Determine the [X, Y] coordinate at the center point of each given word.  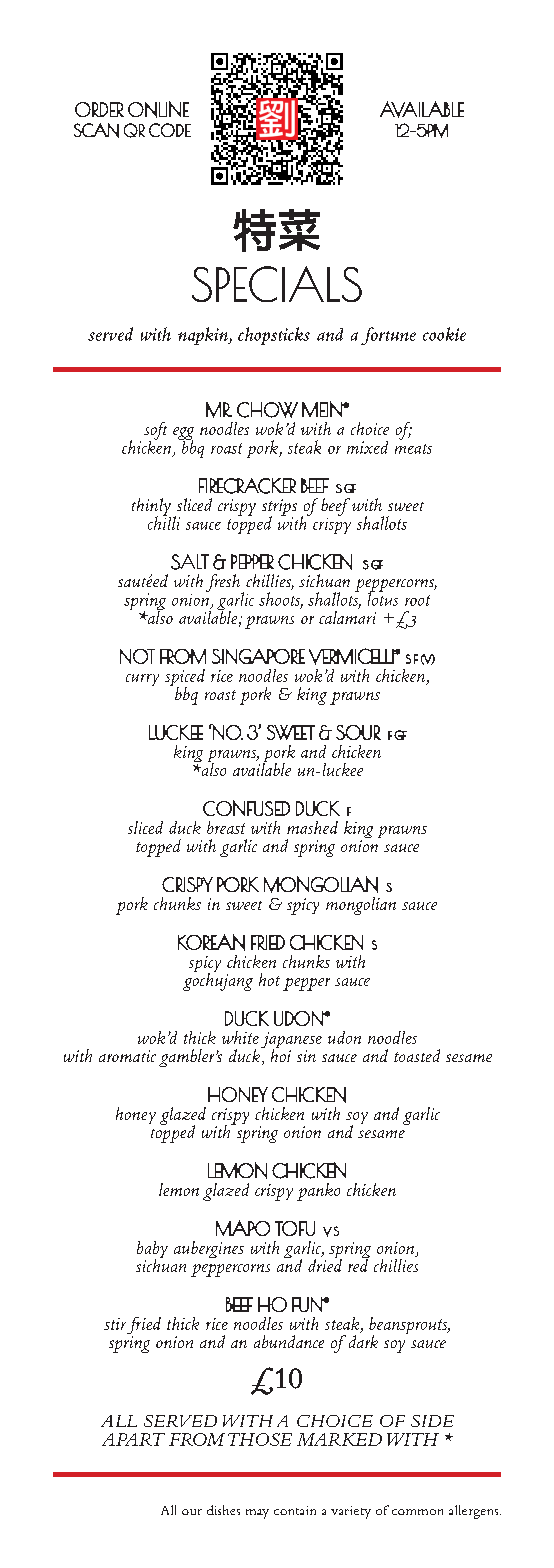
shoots [281, 600]
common [417, 1512]
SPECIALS [277, 284]
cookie [444, 334]
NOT [137, 656]
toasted [417, 1055]
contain [295, 1510]
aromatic [127, 1056]
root [417, 600]
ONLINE [158, 109]
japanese [291, 1041]
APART [133, 1439]
